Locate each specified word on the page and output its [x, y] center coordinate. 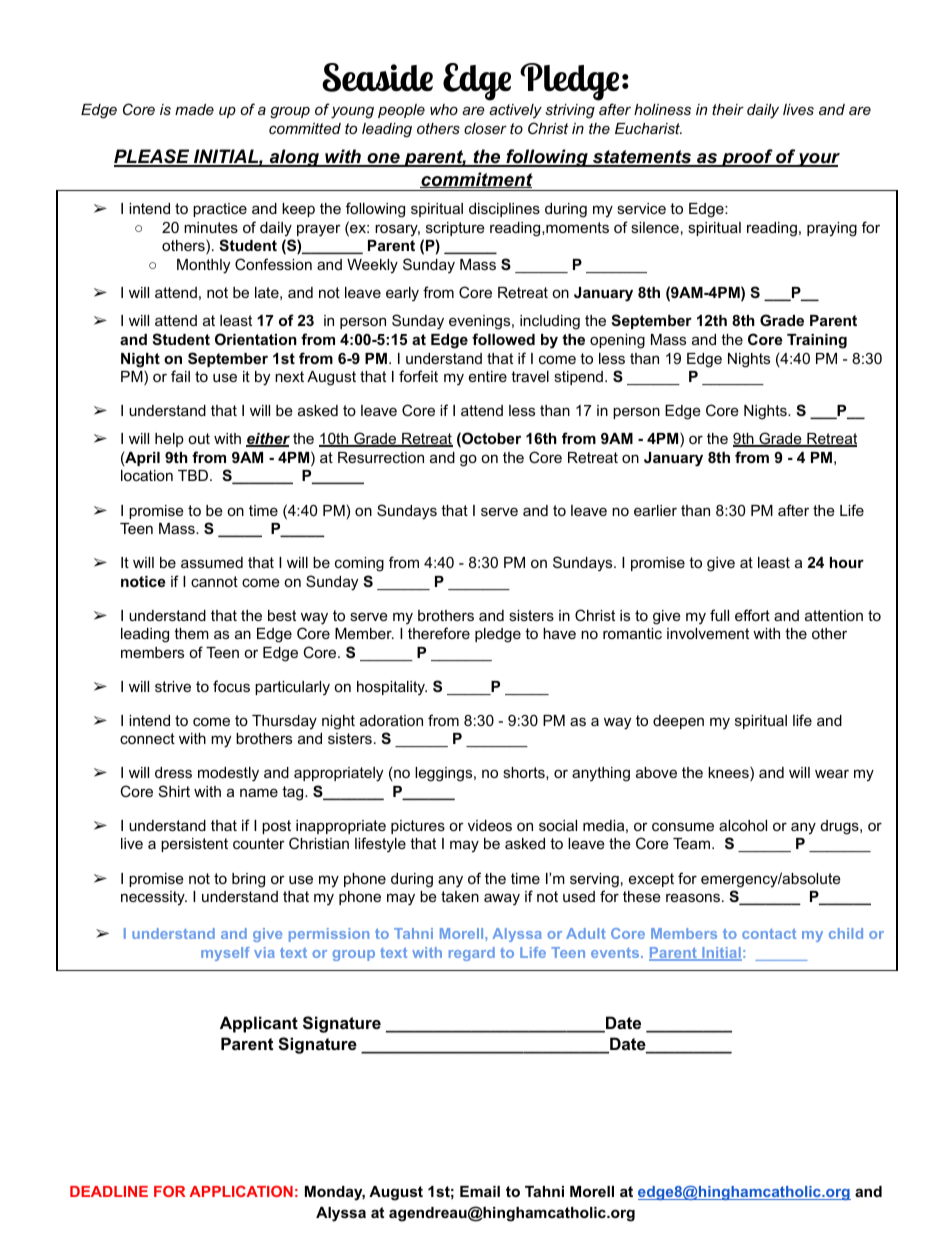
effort [752, 615]
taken [460, 896]
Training [817, 341]
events [616, 953]
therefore [439, 633]
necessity [154, 898]
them [191, 633]
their [728, 109]
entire [488, 376]
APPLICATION [241, 1191]
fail [180, 376]
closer [485, 128]
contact [769, 933]
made [194, 109]
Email [480, 1191]
